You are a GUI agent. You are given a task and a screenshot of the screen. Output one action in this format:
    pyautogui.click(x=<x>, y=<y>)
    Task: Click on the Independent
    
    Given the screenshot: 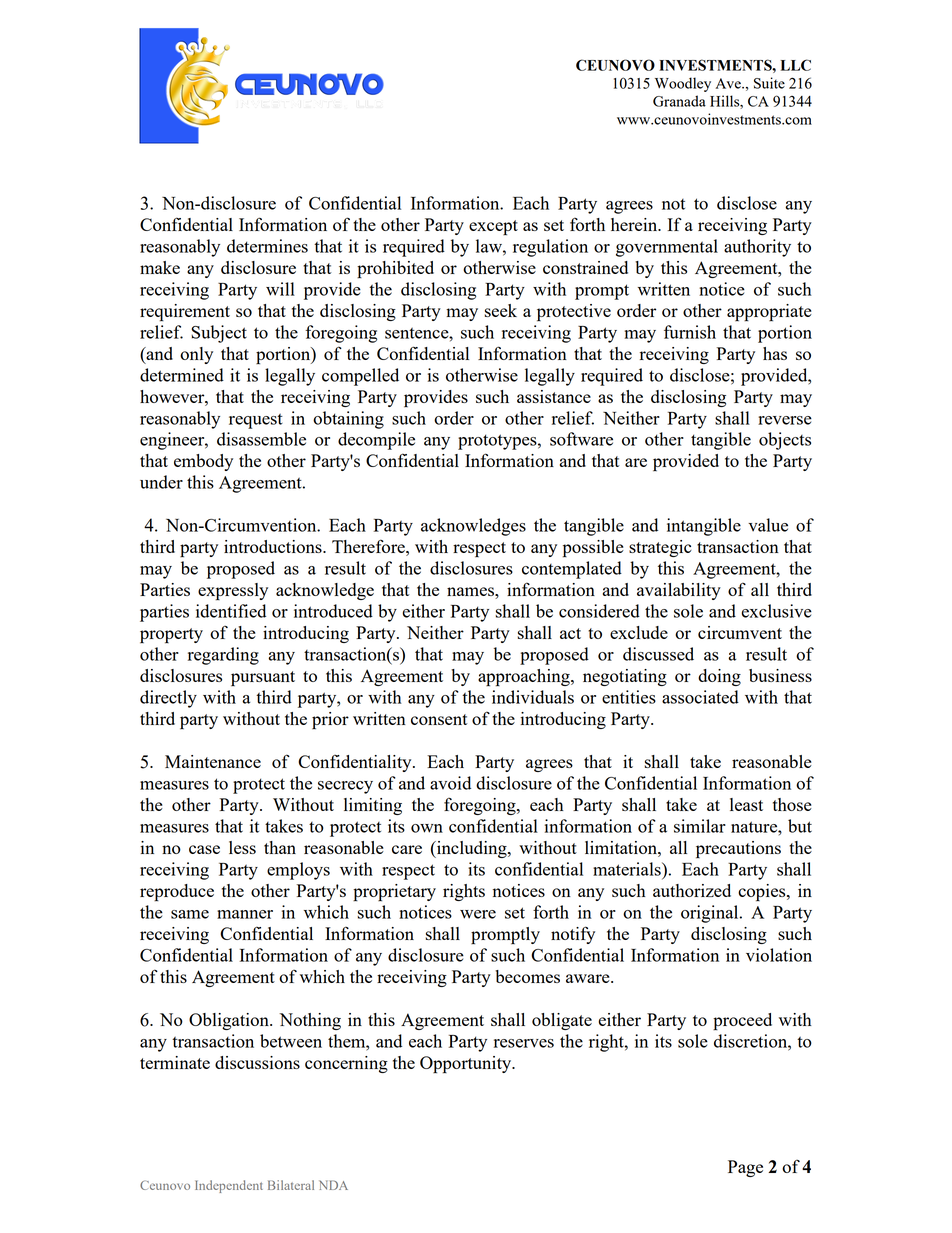 What is the action you would take?
    pyautogui.click(x=229, y=1186)
